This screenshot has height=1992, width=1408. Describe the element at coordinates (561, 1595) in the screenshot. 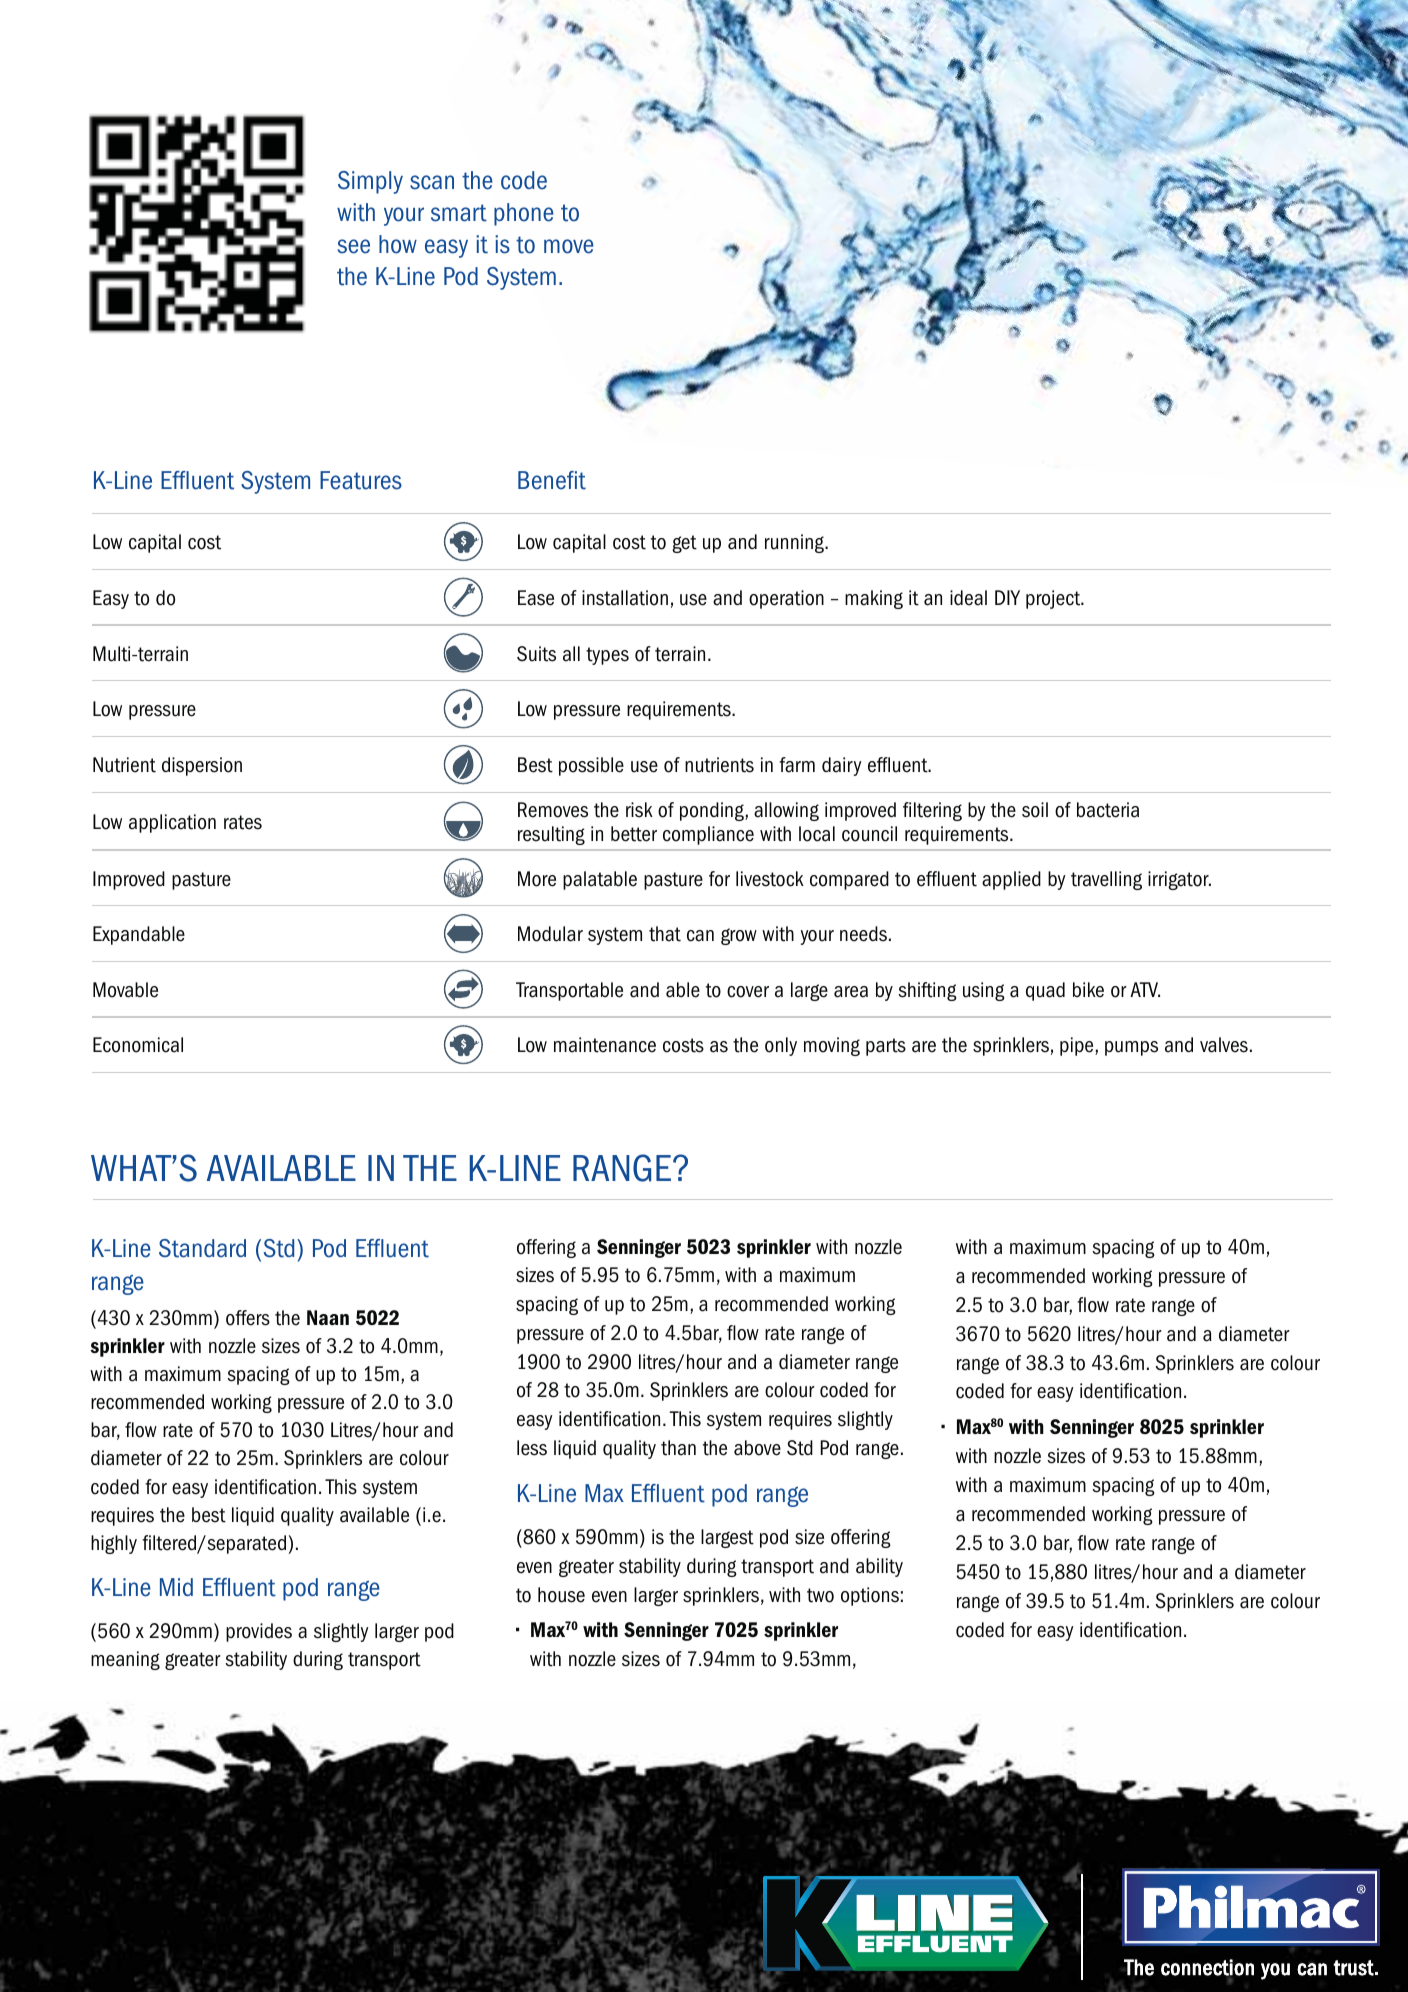

I see `house` at that location.
